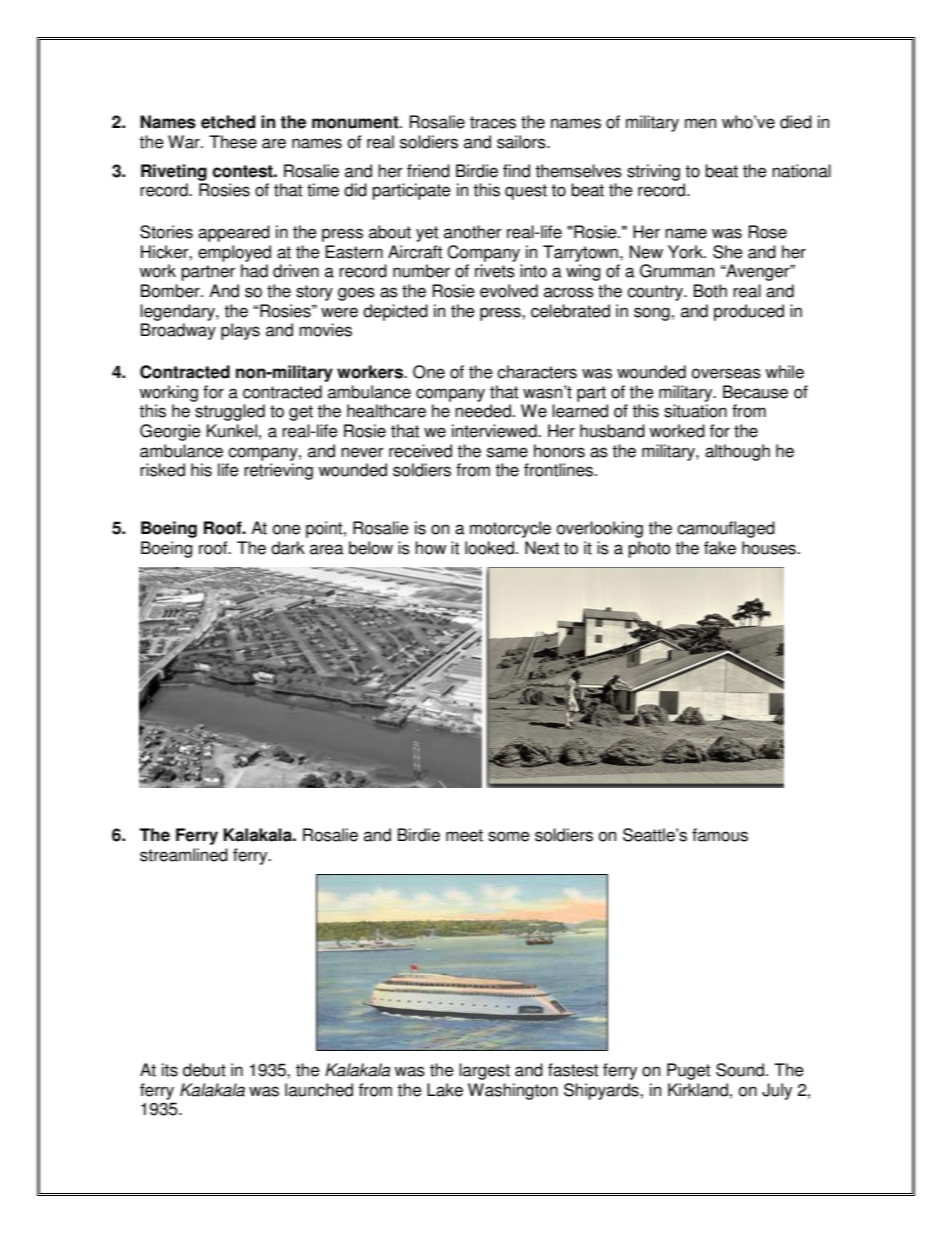 The image size is (952, 1233). Describe the element at coordinates (288, 548) in the page. I see `dark` at that location.
